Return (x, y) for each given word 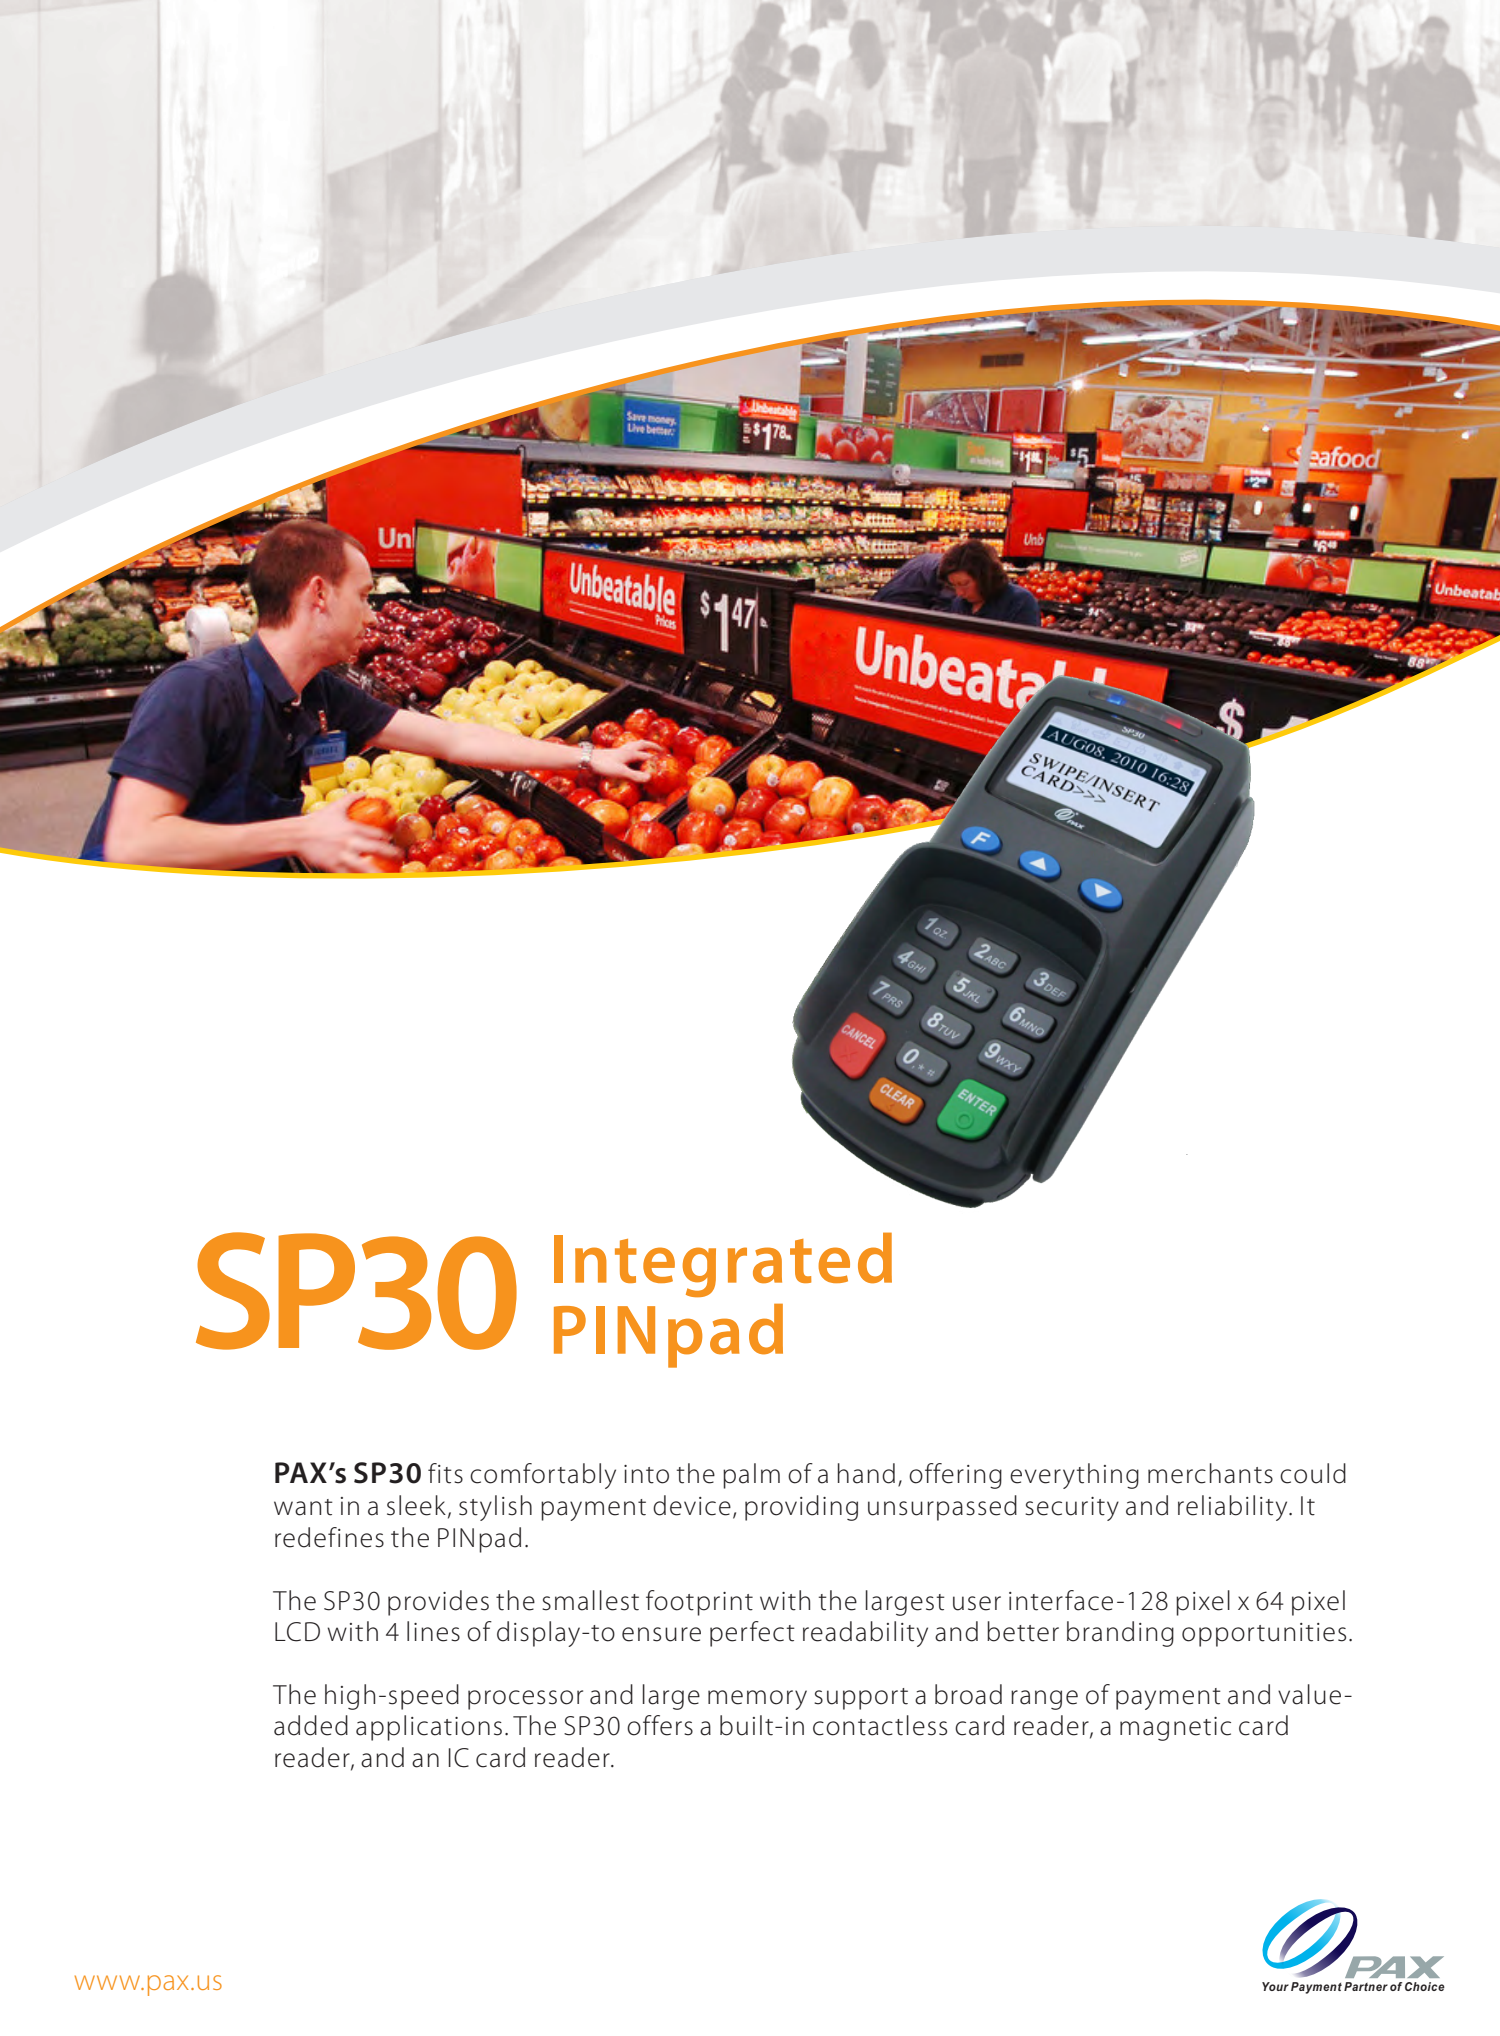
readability (865, 1634)
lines (433, 1631)
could (1313, 1473)
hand (866, 1473)
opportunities (1264, 1635)
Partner (1366, 1986)
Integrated (723, 1264)
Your (1275, 1986)
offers (660, 1725)
